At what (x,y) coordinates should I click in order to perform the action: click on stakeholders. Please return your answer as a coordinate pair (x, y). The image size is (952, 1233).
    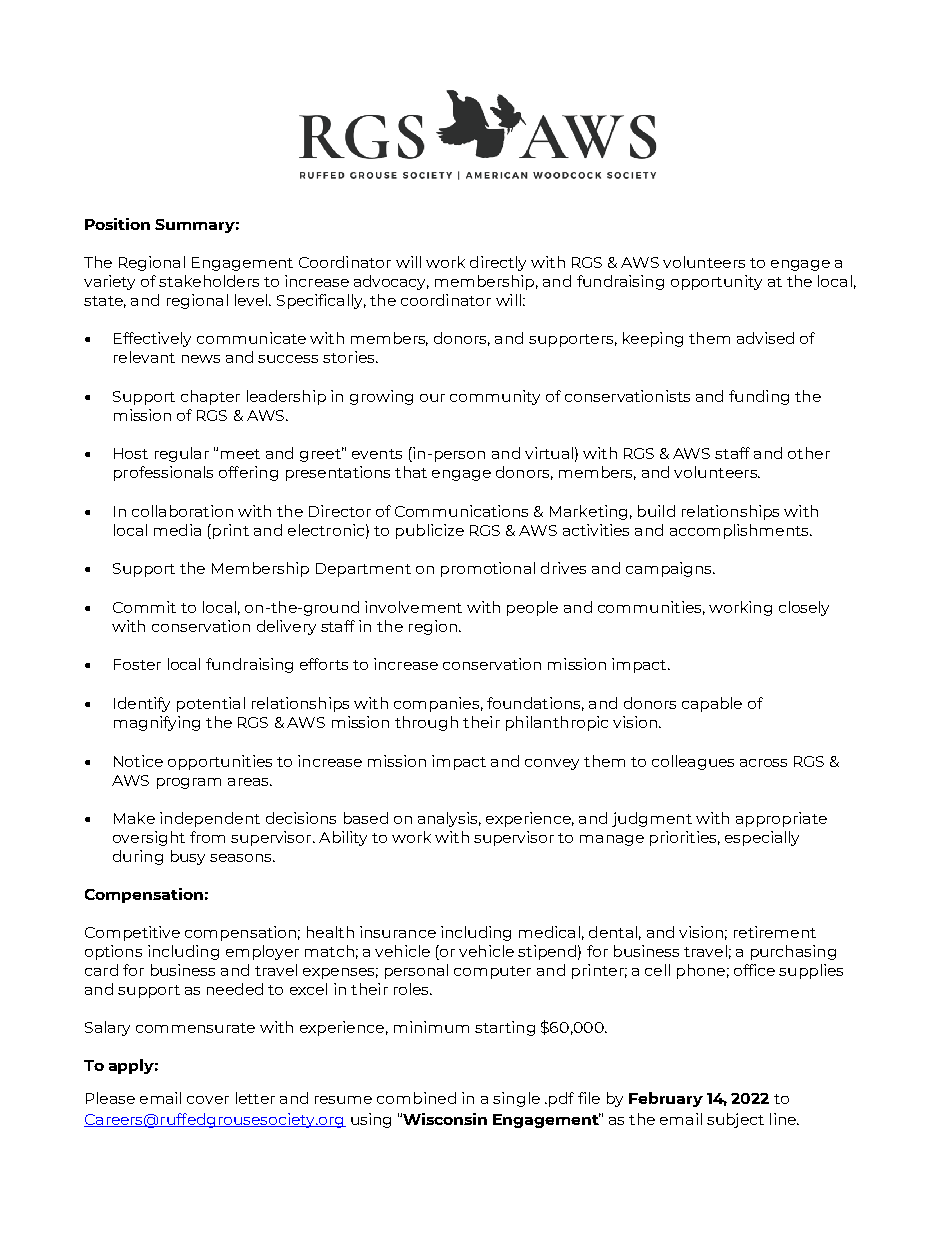
    Looking at the image, I should click on (209, 281).
